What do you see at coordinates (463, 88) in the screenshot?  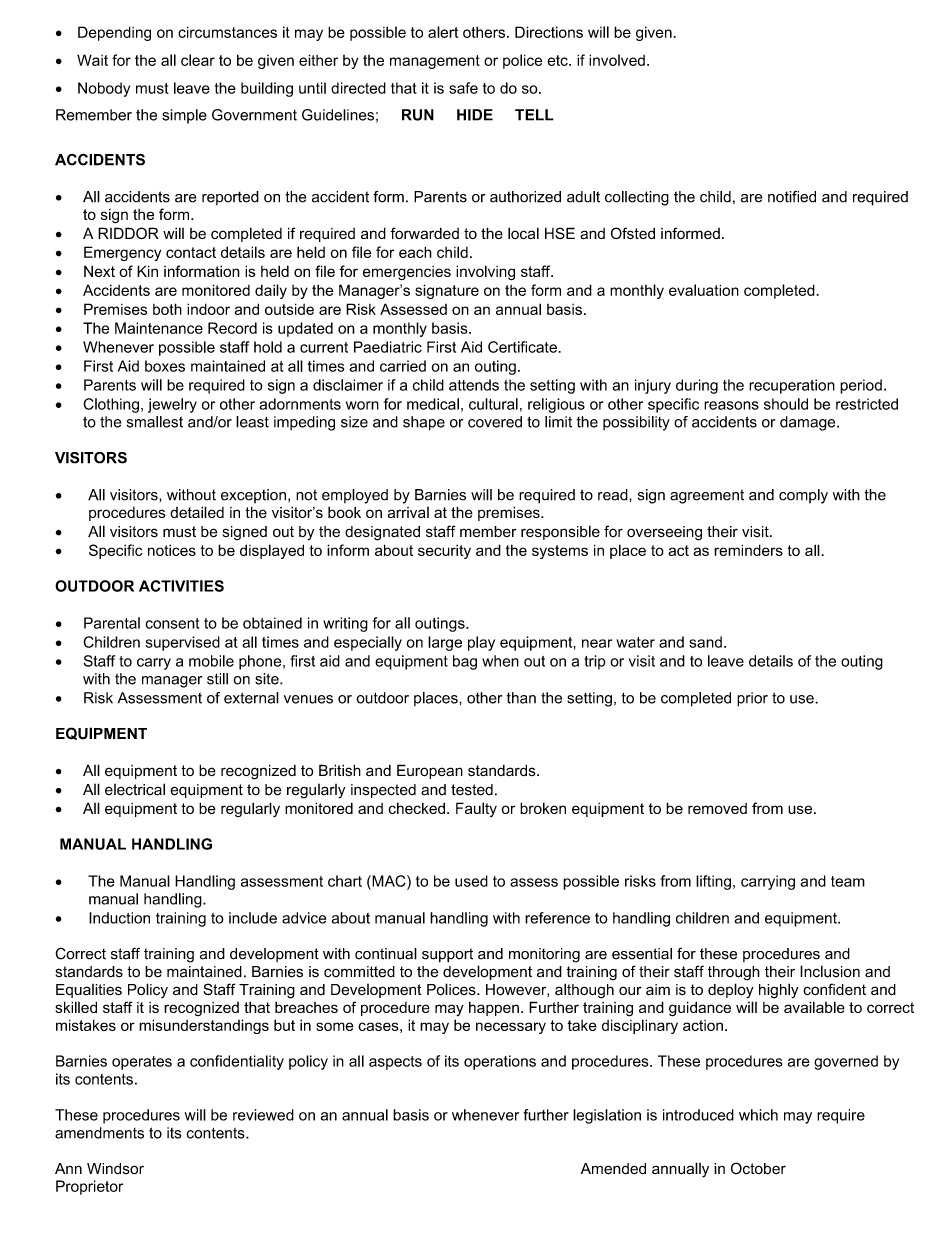 I see `safe` at bounding box center [463, 88].
